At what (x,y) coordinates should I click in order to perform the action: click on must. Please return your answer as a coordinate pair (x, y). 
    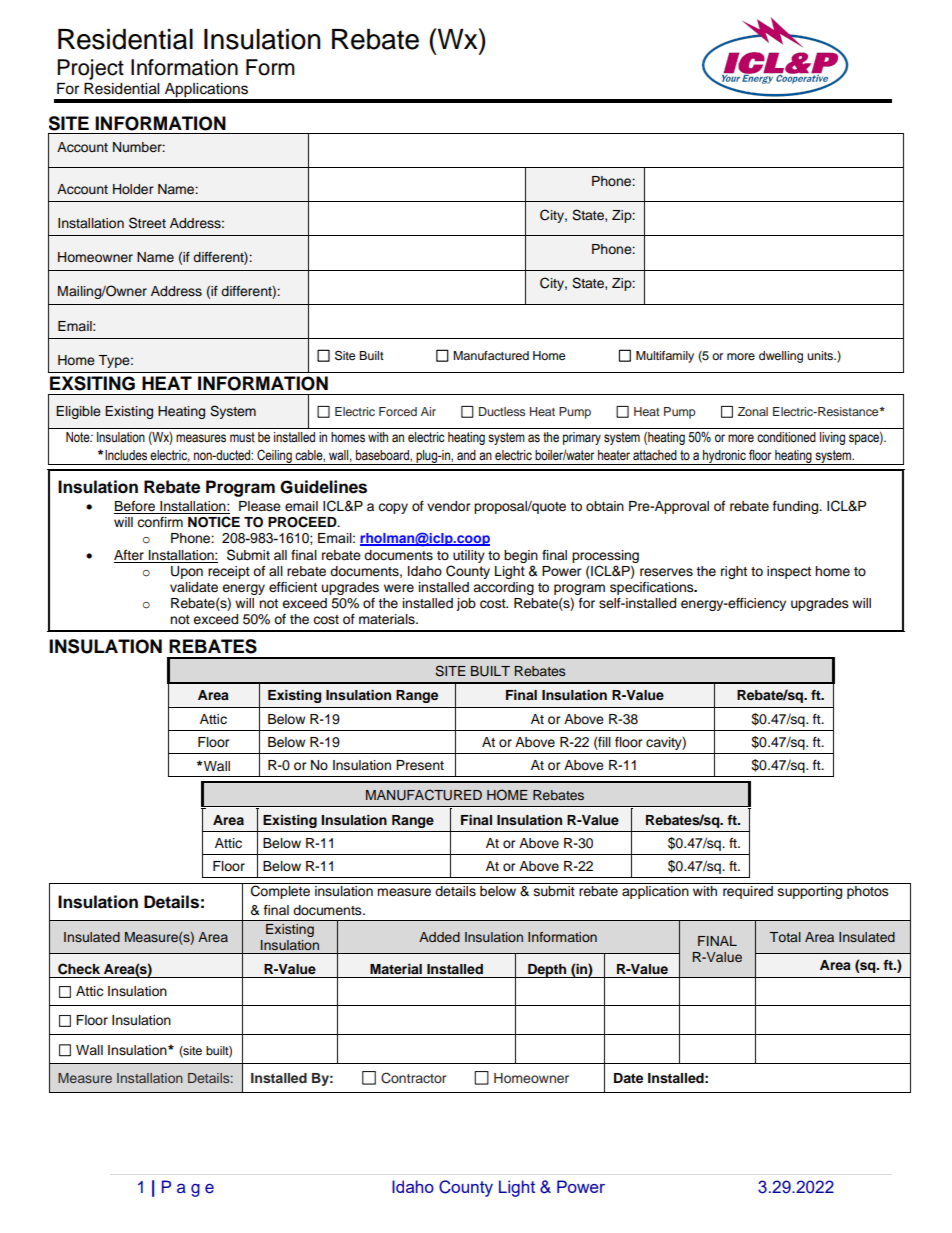
    Looking at the image, I should click on (242, 437).
